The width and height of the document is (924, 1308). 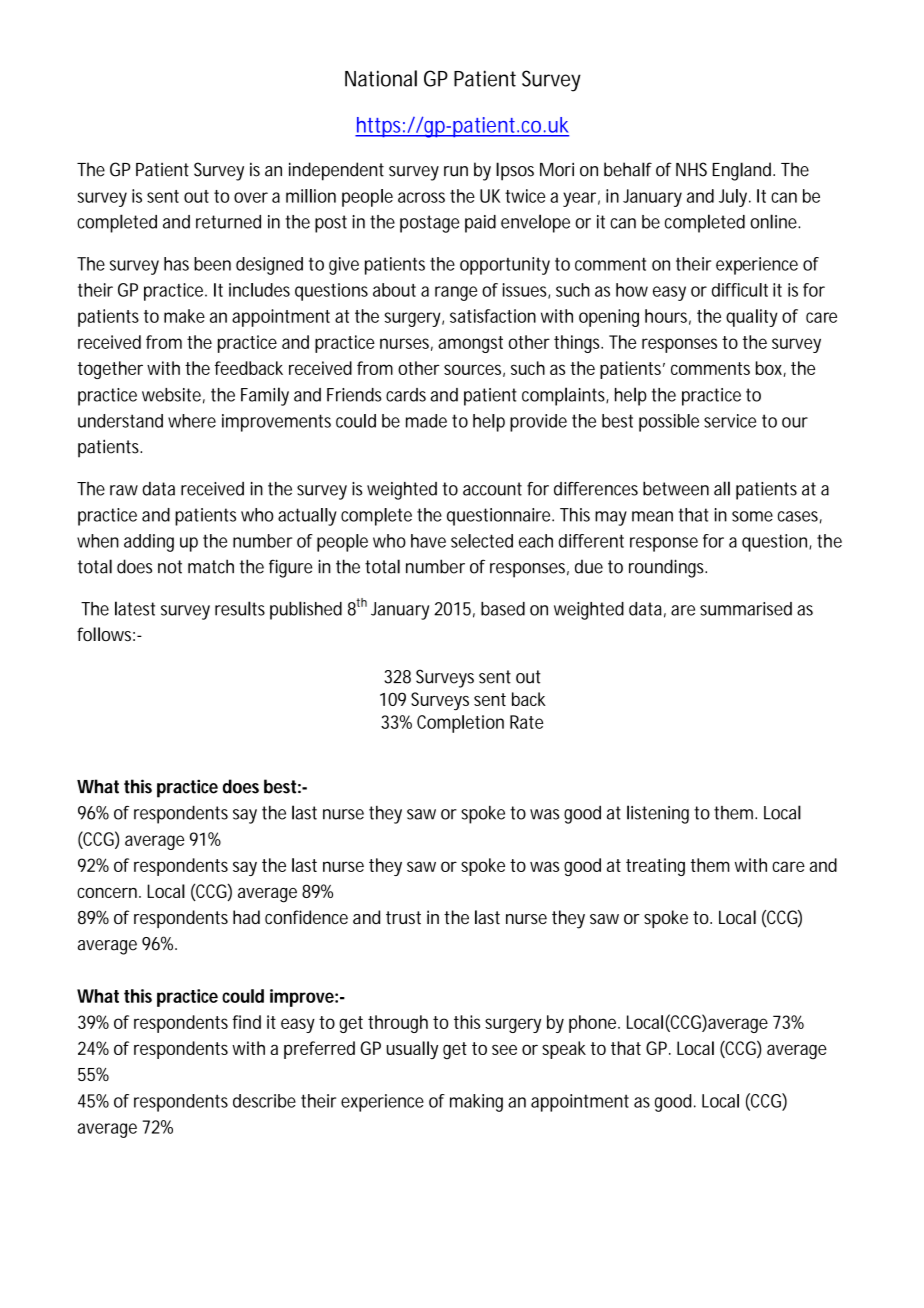 What do you see at coordinates (381, 78) in the document?
I see `National` at bounding box center [381, 78].
